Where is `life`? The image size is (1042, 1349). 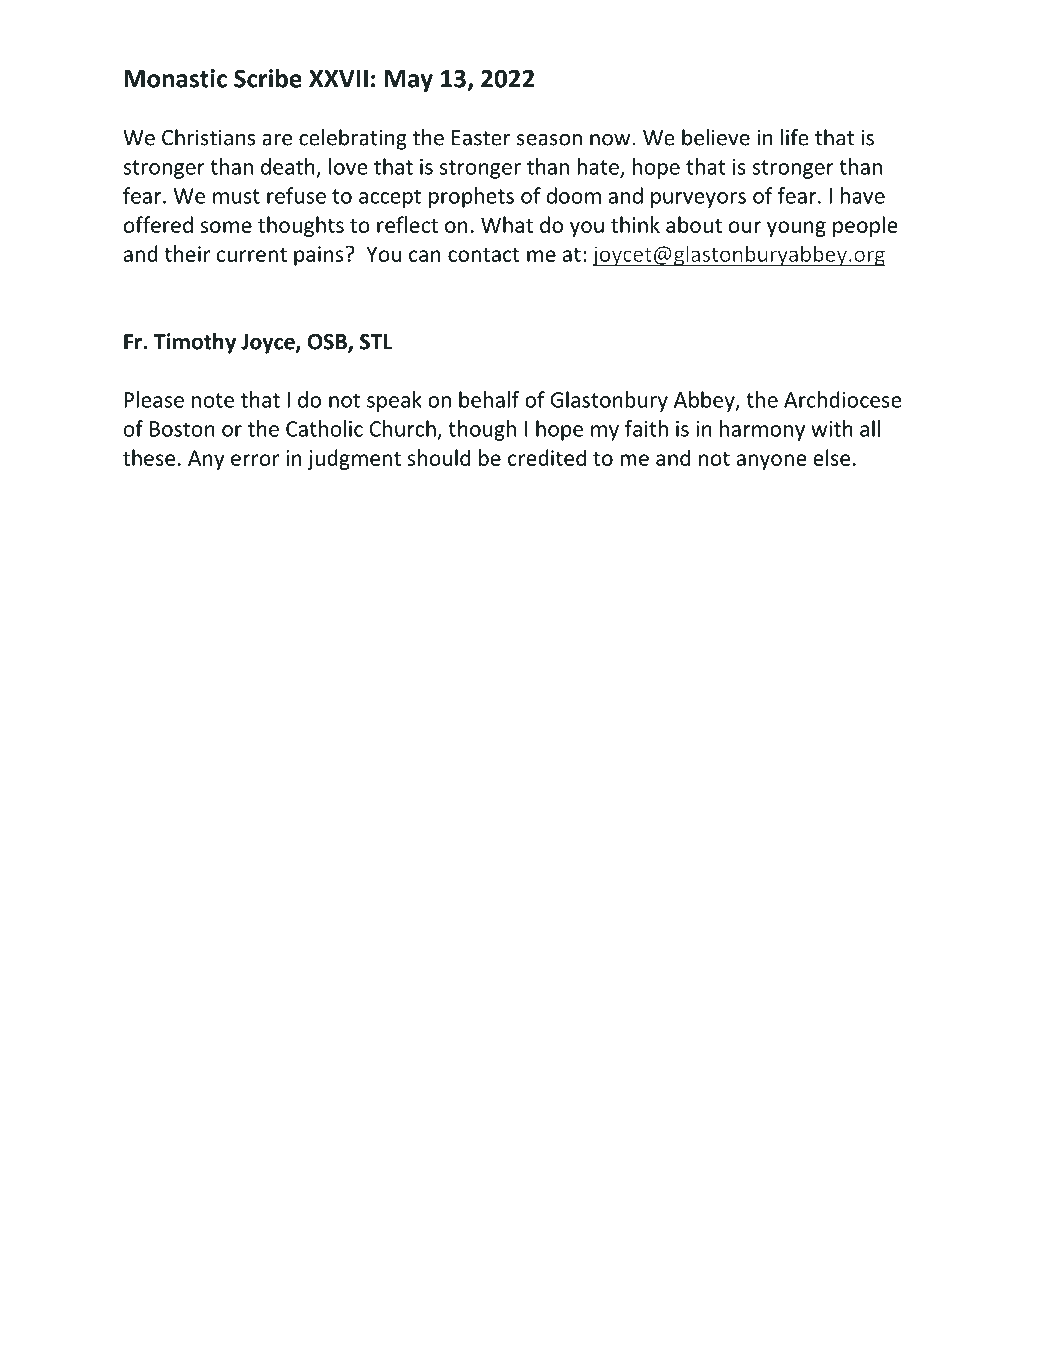
life is located at coordinates (795, 137).
